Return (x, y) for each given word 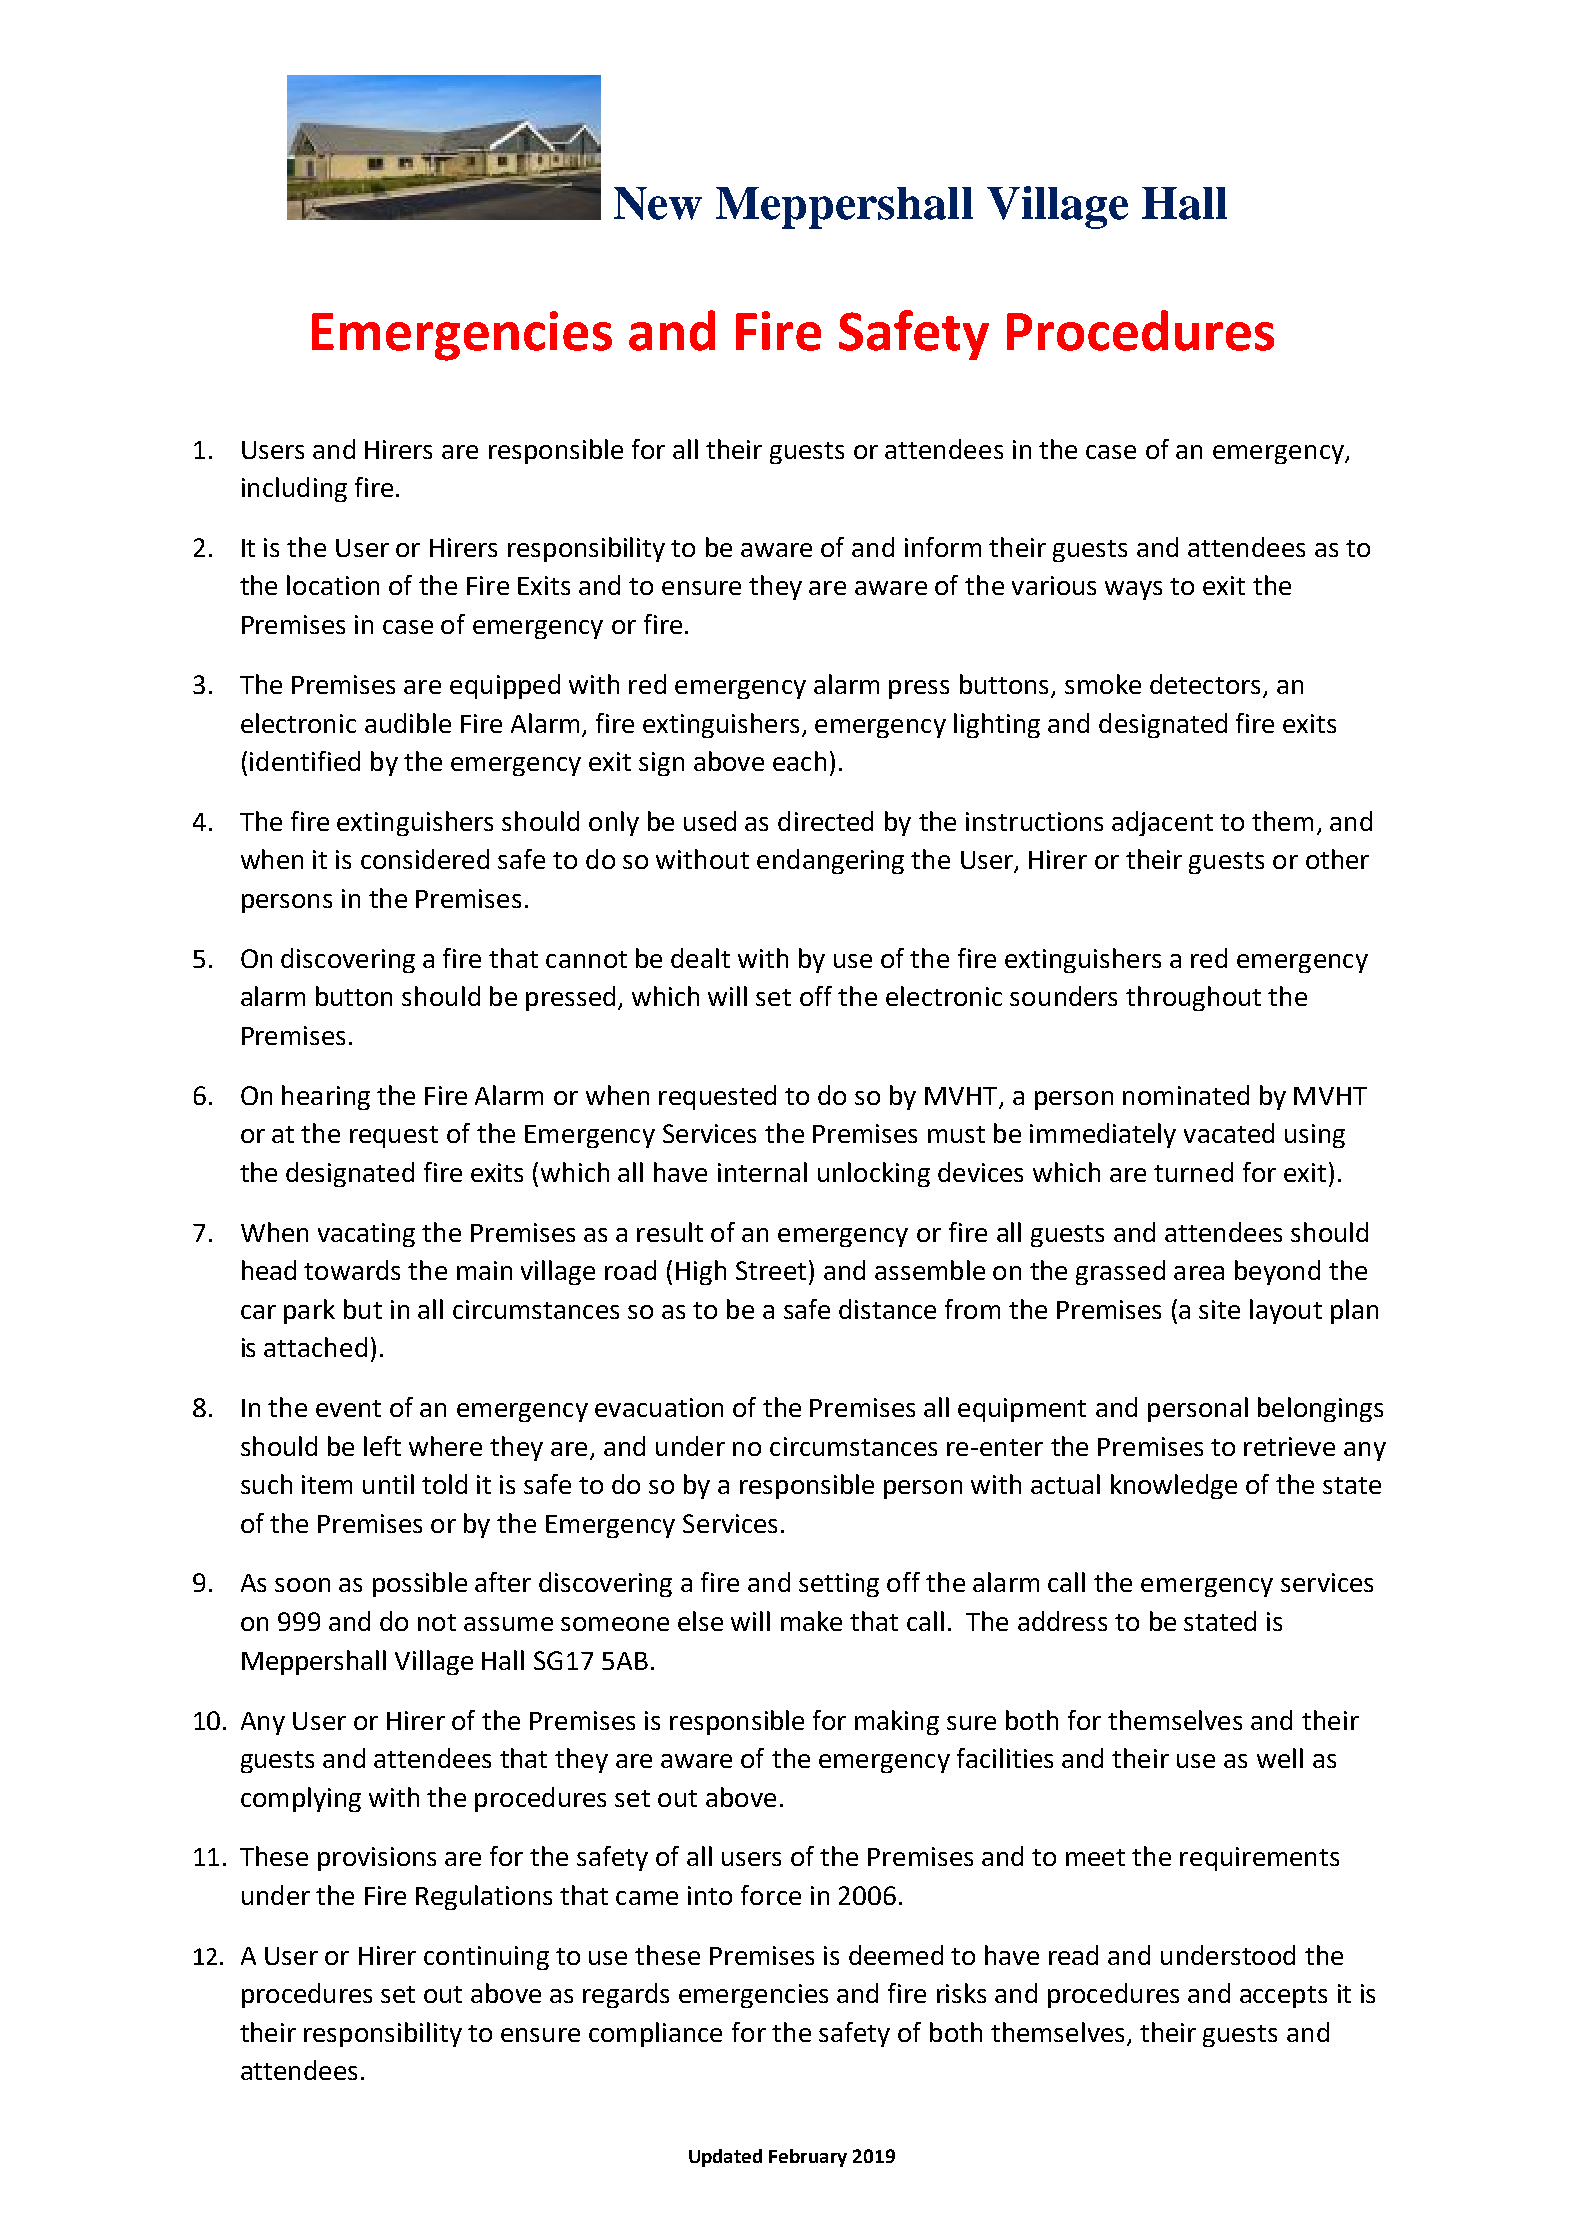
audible (408, 723)
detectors (1205, 684)
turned (1193, 1172)
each (799, 761)
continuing (486, 1958)
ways (1133, 590)
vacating (366, 1235)
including (294, 489)
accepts (1283, 1997)
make (811, 1621)
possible (420, 1584)
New (658, 203)
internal (762, 1172)
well (1280, 1758)
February (808, 2158)
